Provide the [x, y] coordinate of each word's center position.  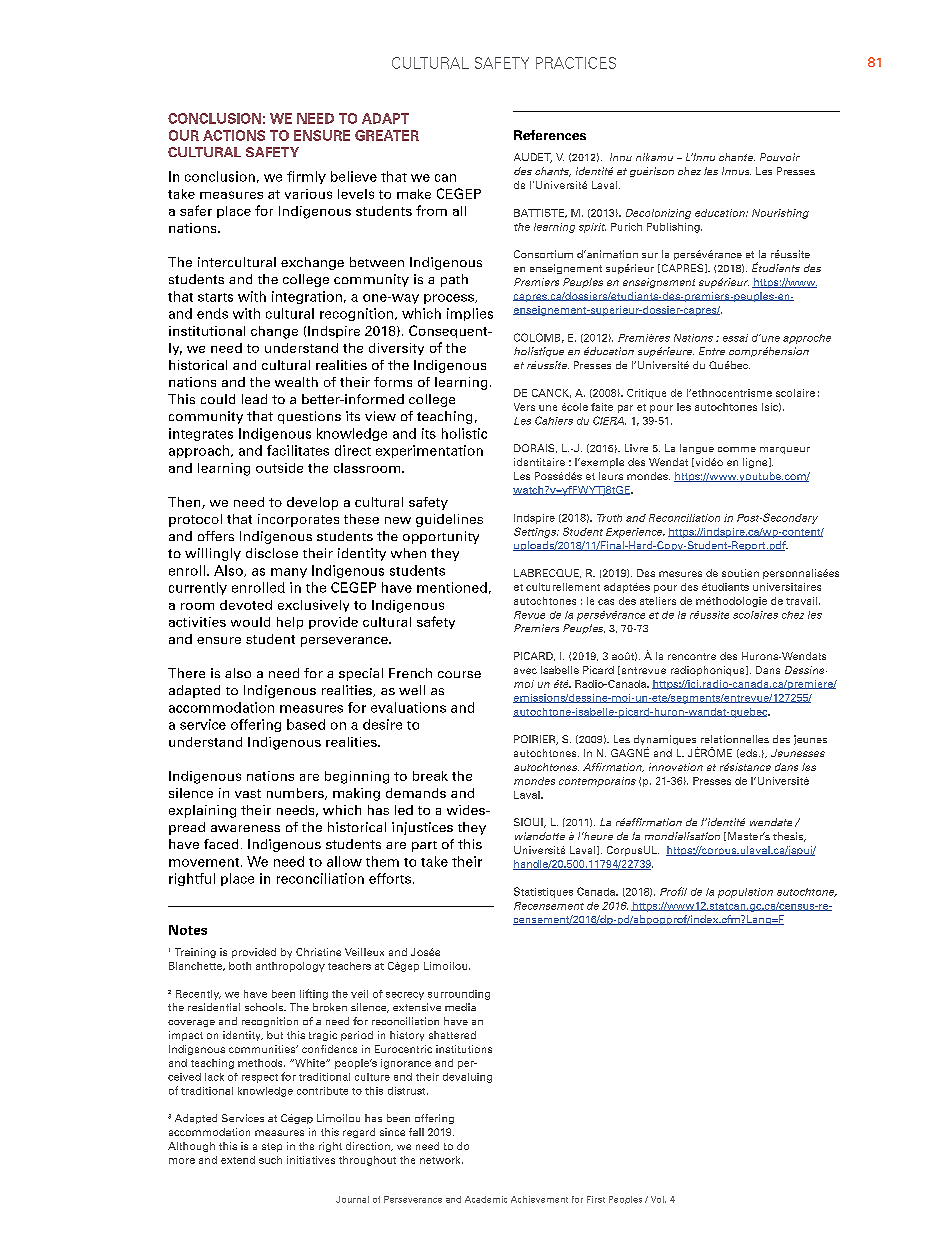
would [250, 622]
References [550, 135]
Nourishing [780, 214]
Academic [486, 1199]
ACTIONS [234, 135]
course [459, 674]
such [270, 1160]
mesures [680, 574]
